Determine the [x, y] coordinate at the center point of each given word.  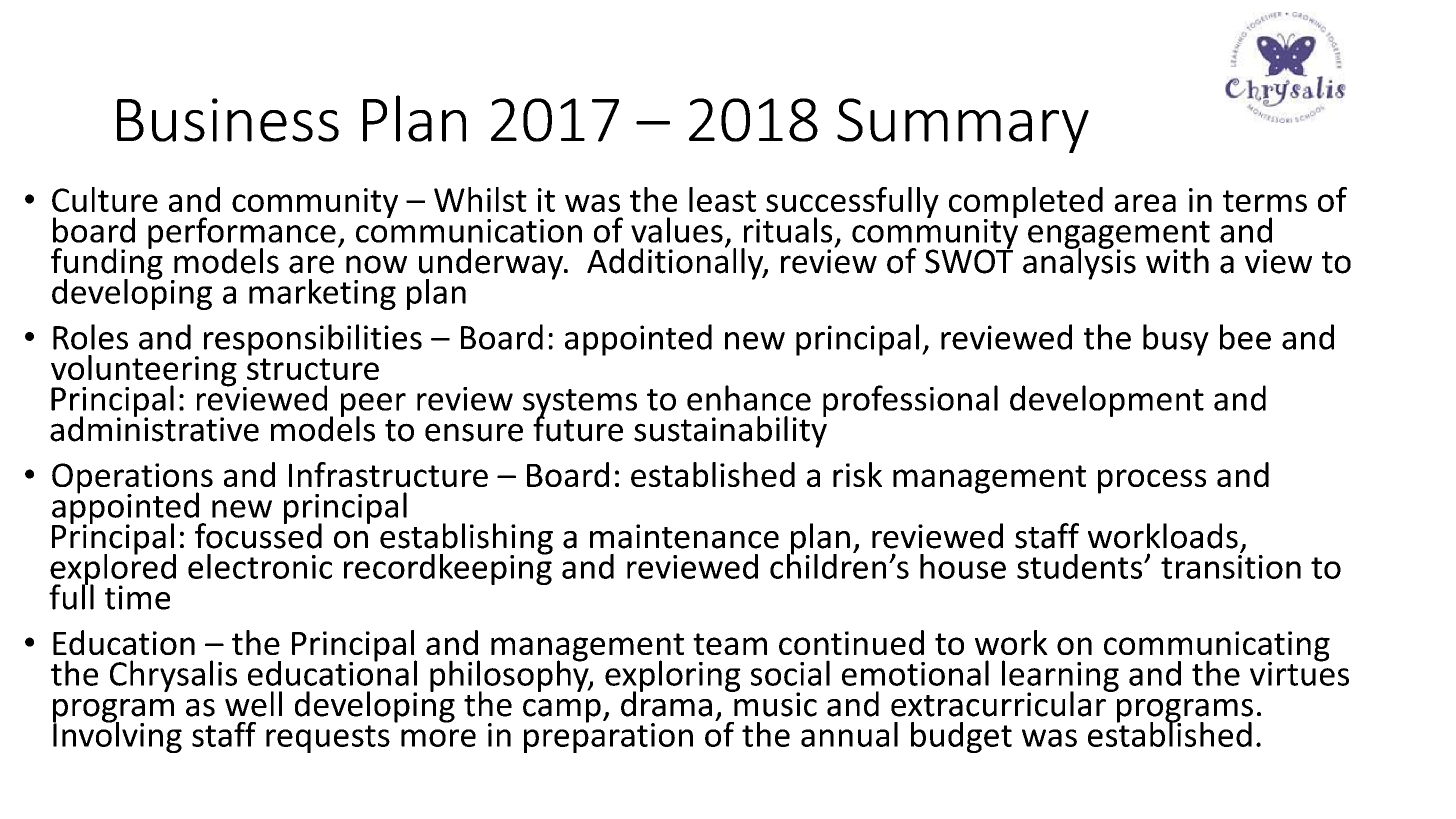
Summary [963, 125]
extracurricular [999, 703]
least [722, 199]
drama [666, 703]
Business [228, 120]
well [253, 704]
